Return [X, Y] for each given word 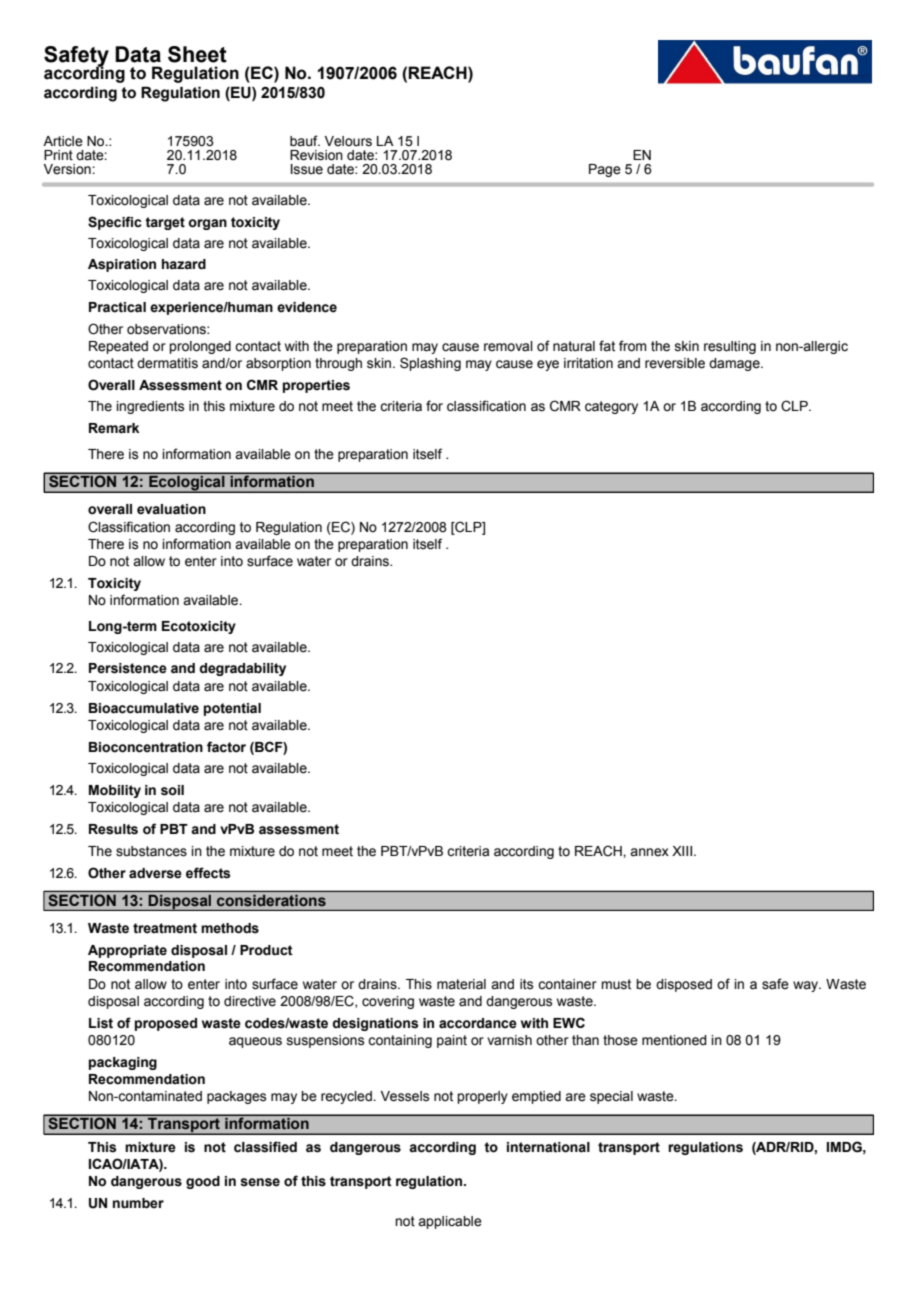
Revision [316, 155]
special [611, 1097]
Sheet [197, 54]
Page [605, 170]
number [138, 1203]
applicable [450, 1222]
